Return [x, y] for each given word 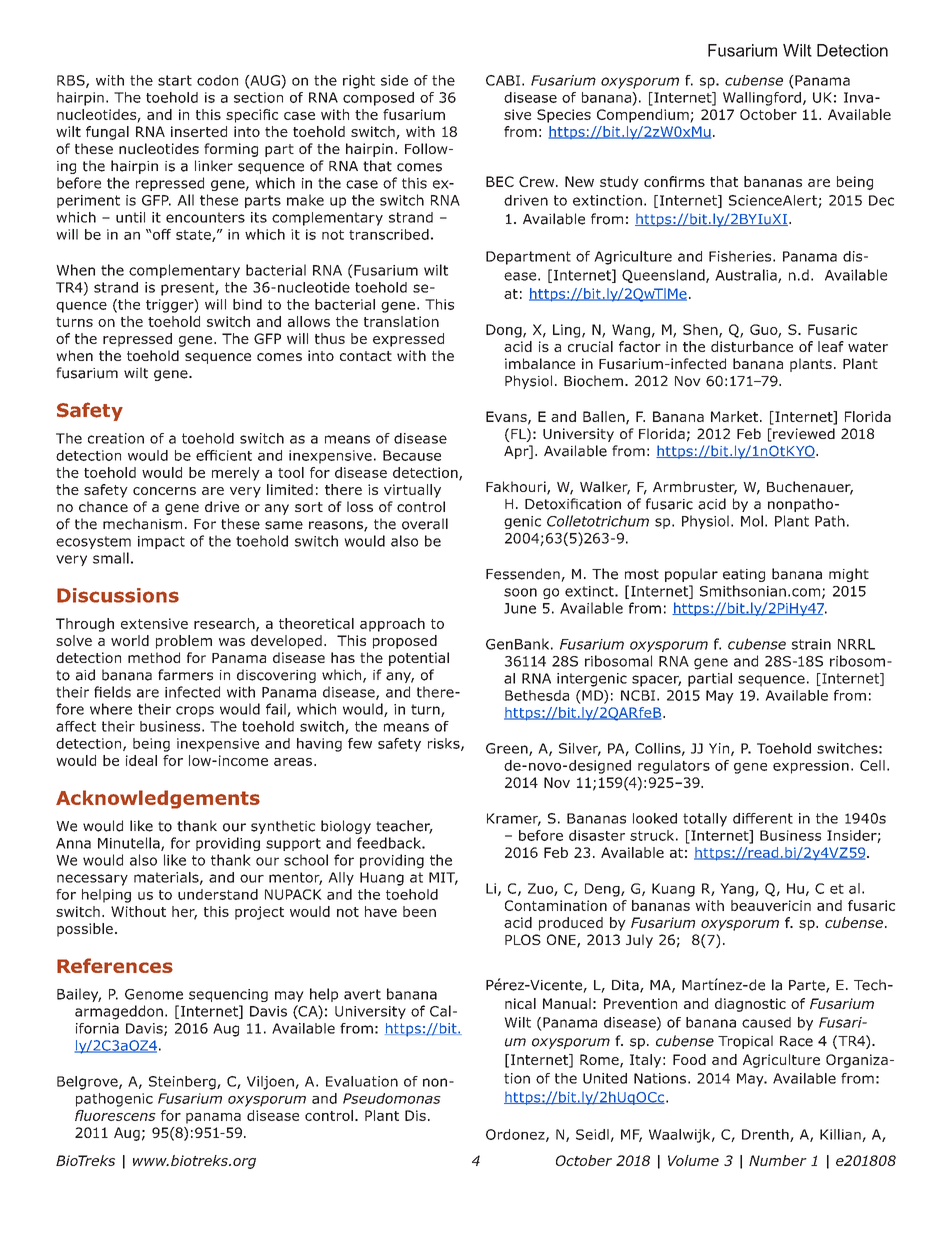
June [520, 608]
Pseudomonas [392, 1098]
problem [184, 642]
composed [378, 99]
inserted [199, 131]
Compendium [644, 116]
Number [778, 1160]
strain [811, 644]
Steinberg [183, 1083]
